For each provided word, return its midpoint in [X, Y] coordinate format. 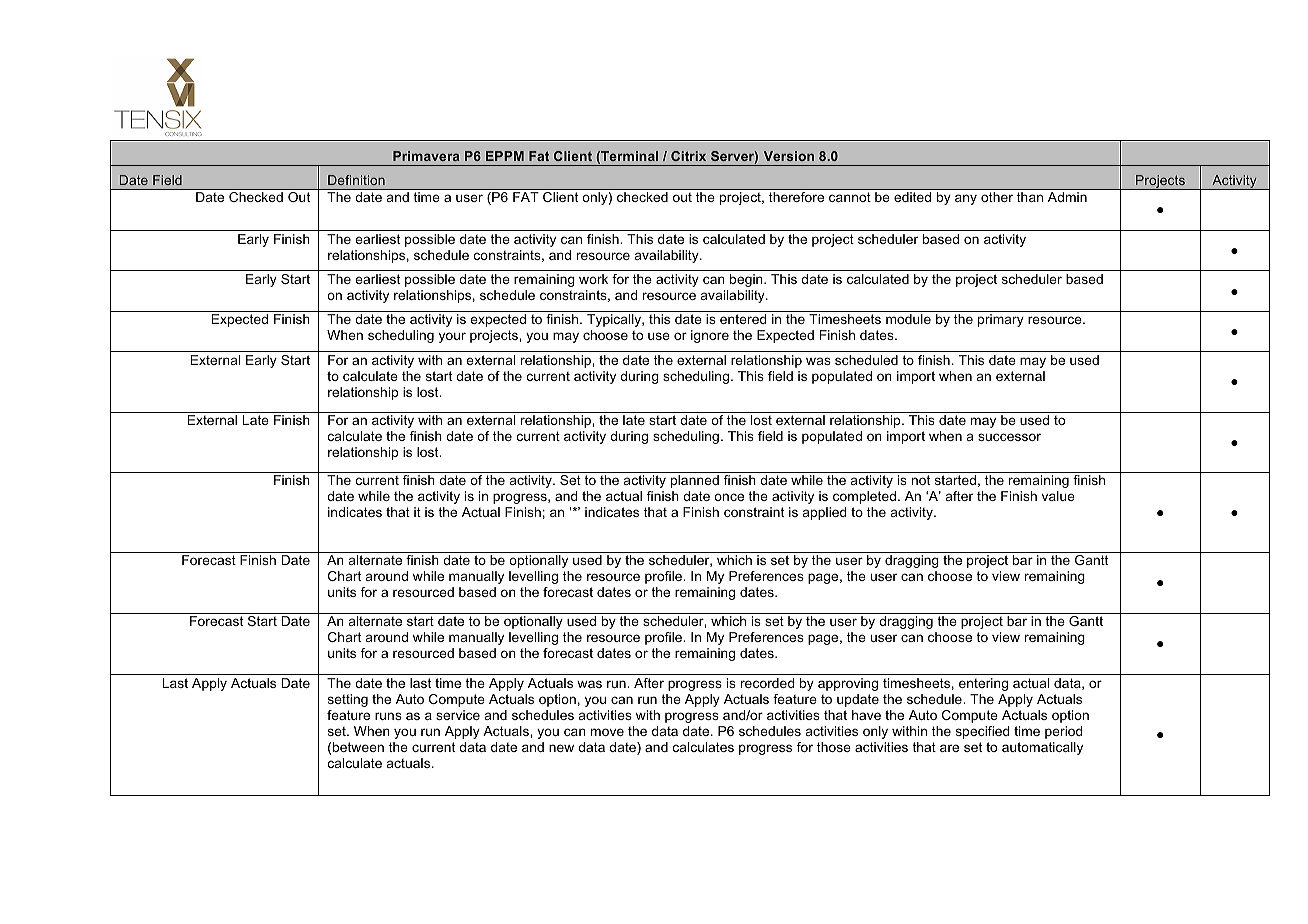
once [729, 497]
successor [1009, 437]
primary [1001, 320]
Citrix [688, 156]
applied [824, 513]
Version [789, 156]
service [458, 715]
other [997, 197]
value [1058, 496]
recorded [767, 683]
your [452, 337]
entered [743, 319]
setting [348, 700]
